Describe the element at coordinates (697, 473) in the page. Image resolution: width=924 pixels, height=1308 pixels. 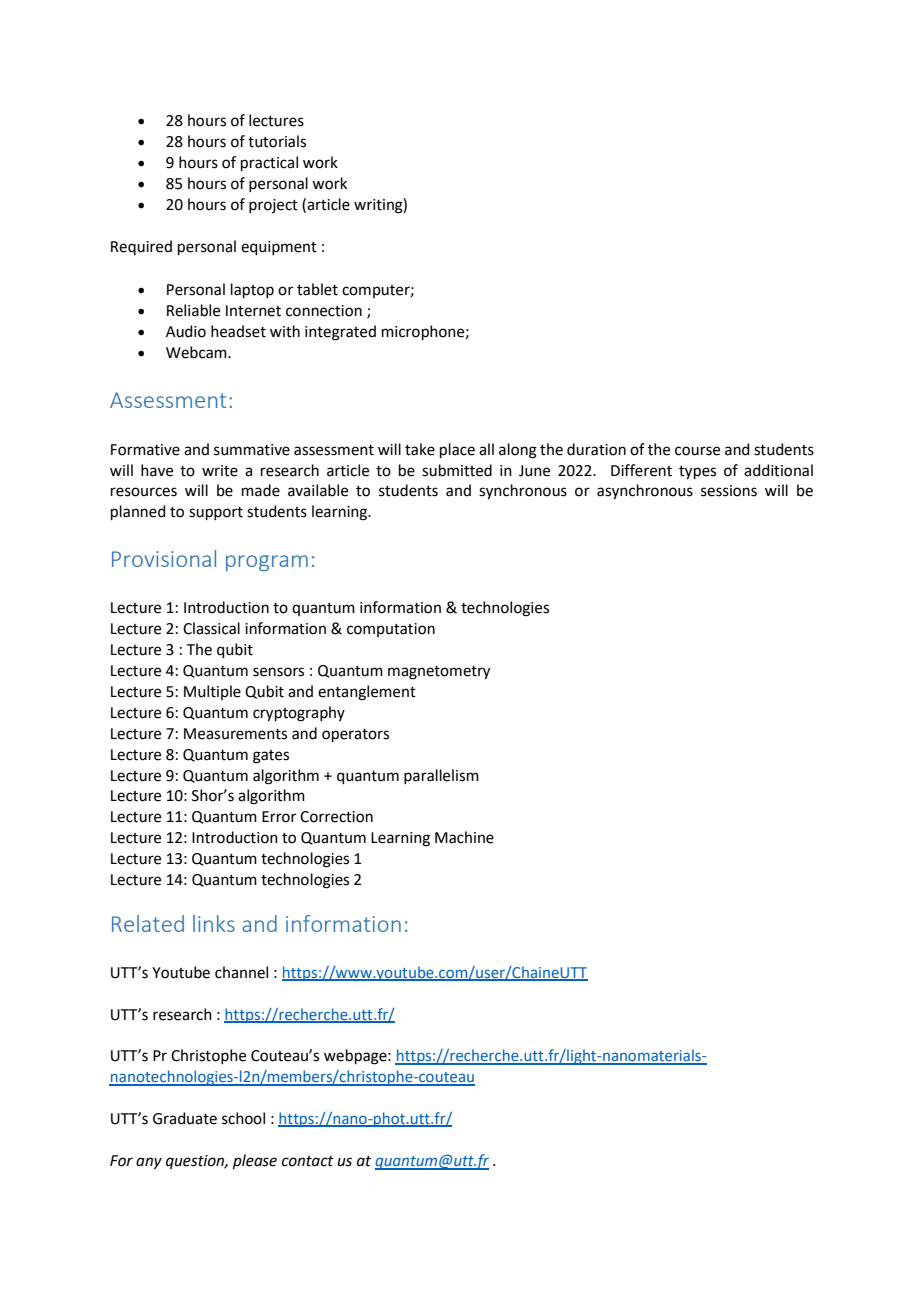
I see `types` at that location.
